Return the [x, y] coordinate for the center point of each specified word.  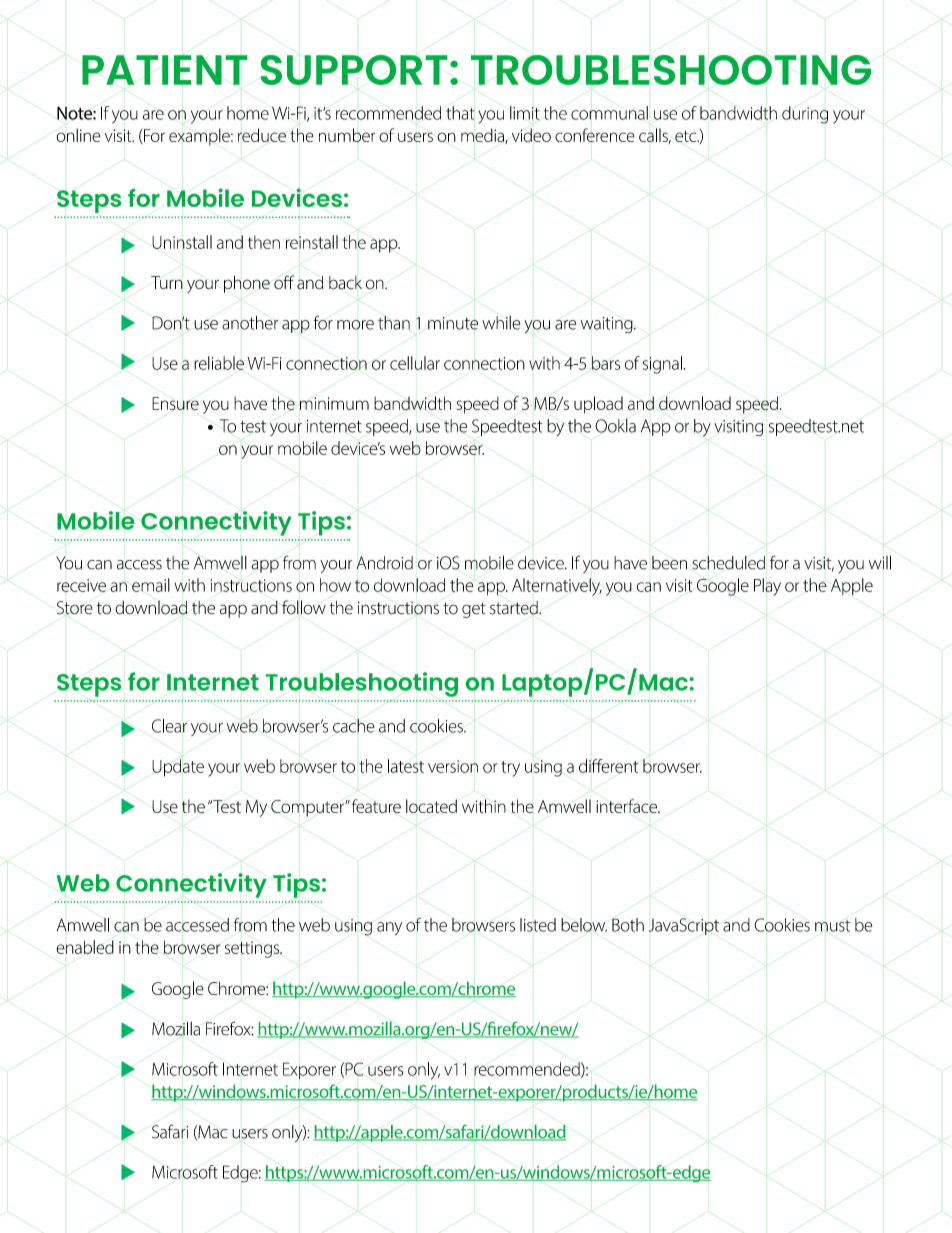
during [805, 115]
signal [662, 365]
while [501, 323]
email [151, 585]
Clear [169, 726]
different [608, 766]
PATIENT [164, 70]
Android [384, 563]
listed [538, 925]
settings [253, 949]
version [453, 766]
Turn [167, 282]
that [460, 113]
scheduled [728, 563]
